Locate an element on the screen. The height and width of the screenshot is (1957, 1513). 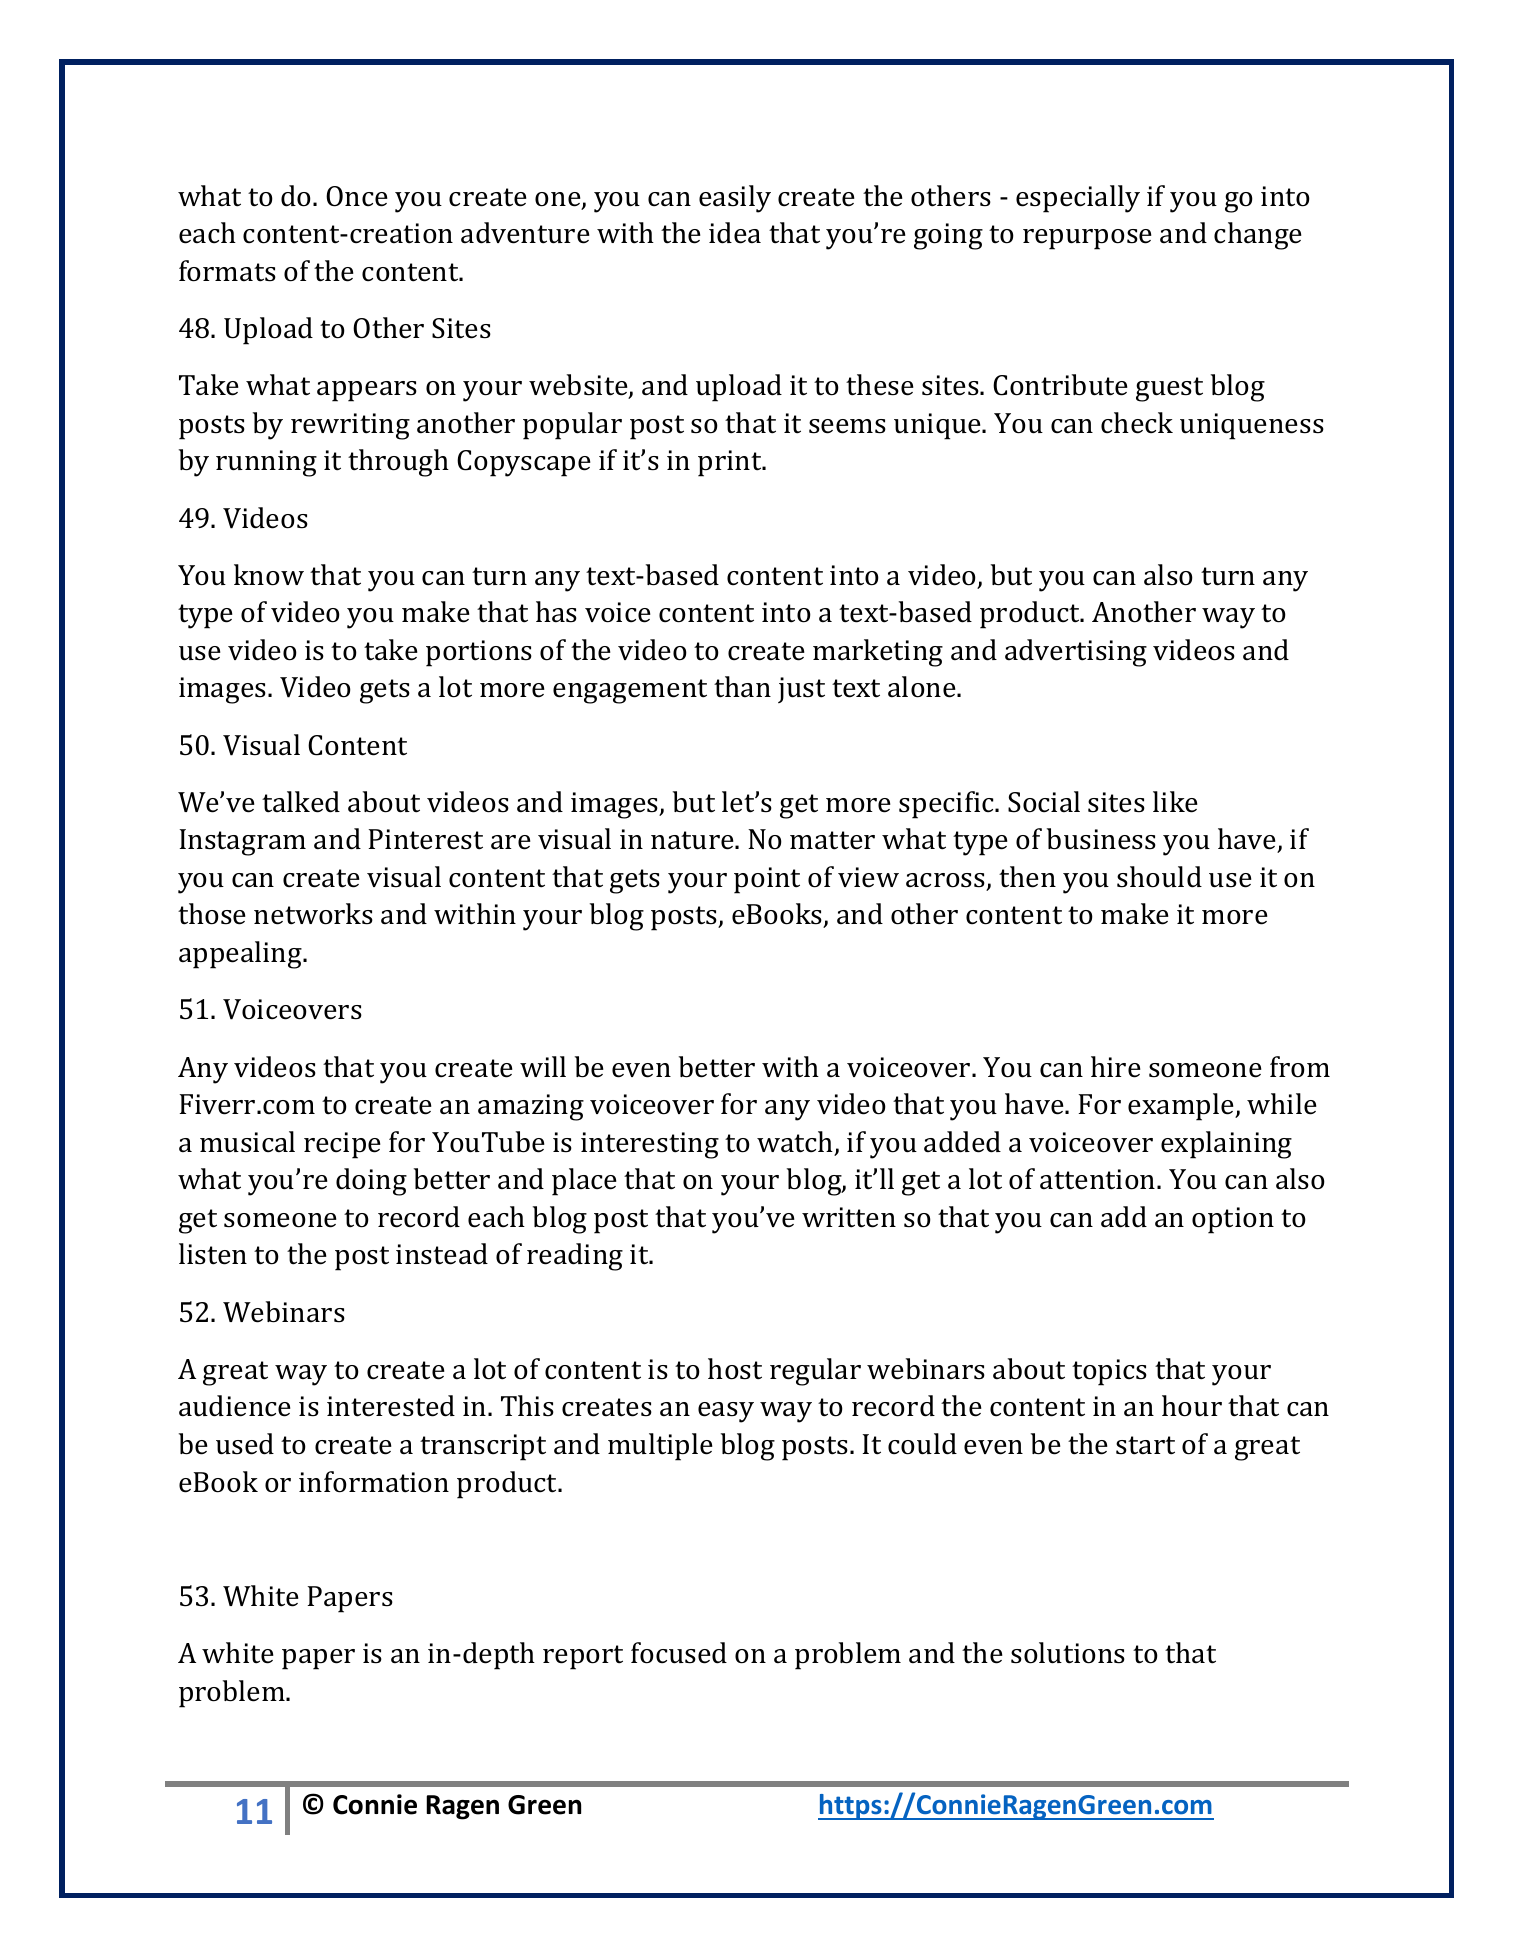
topics is located at coordinates (1109, 1372).
